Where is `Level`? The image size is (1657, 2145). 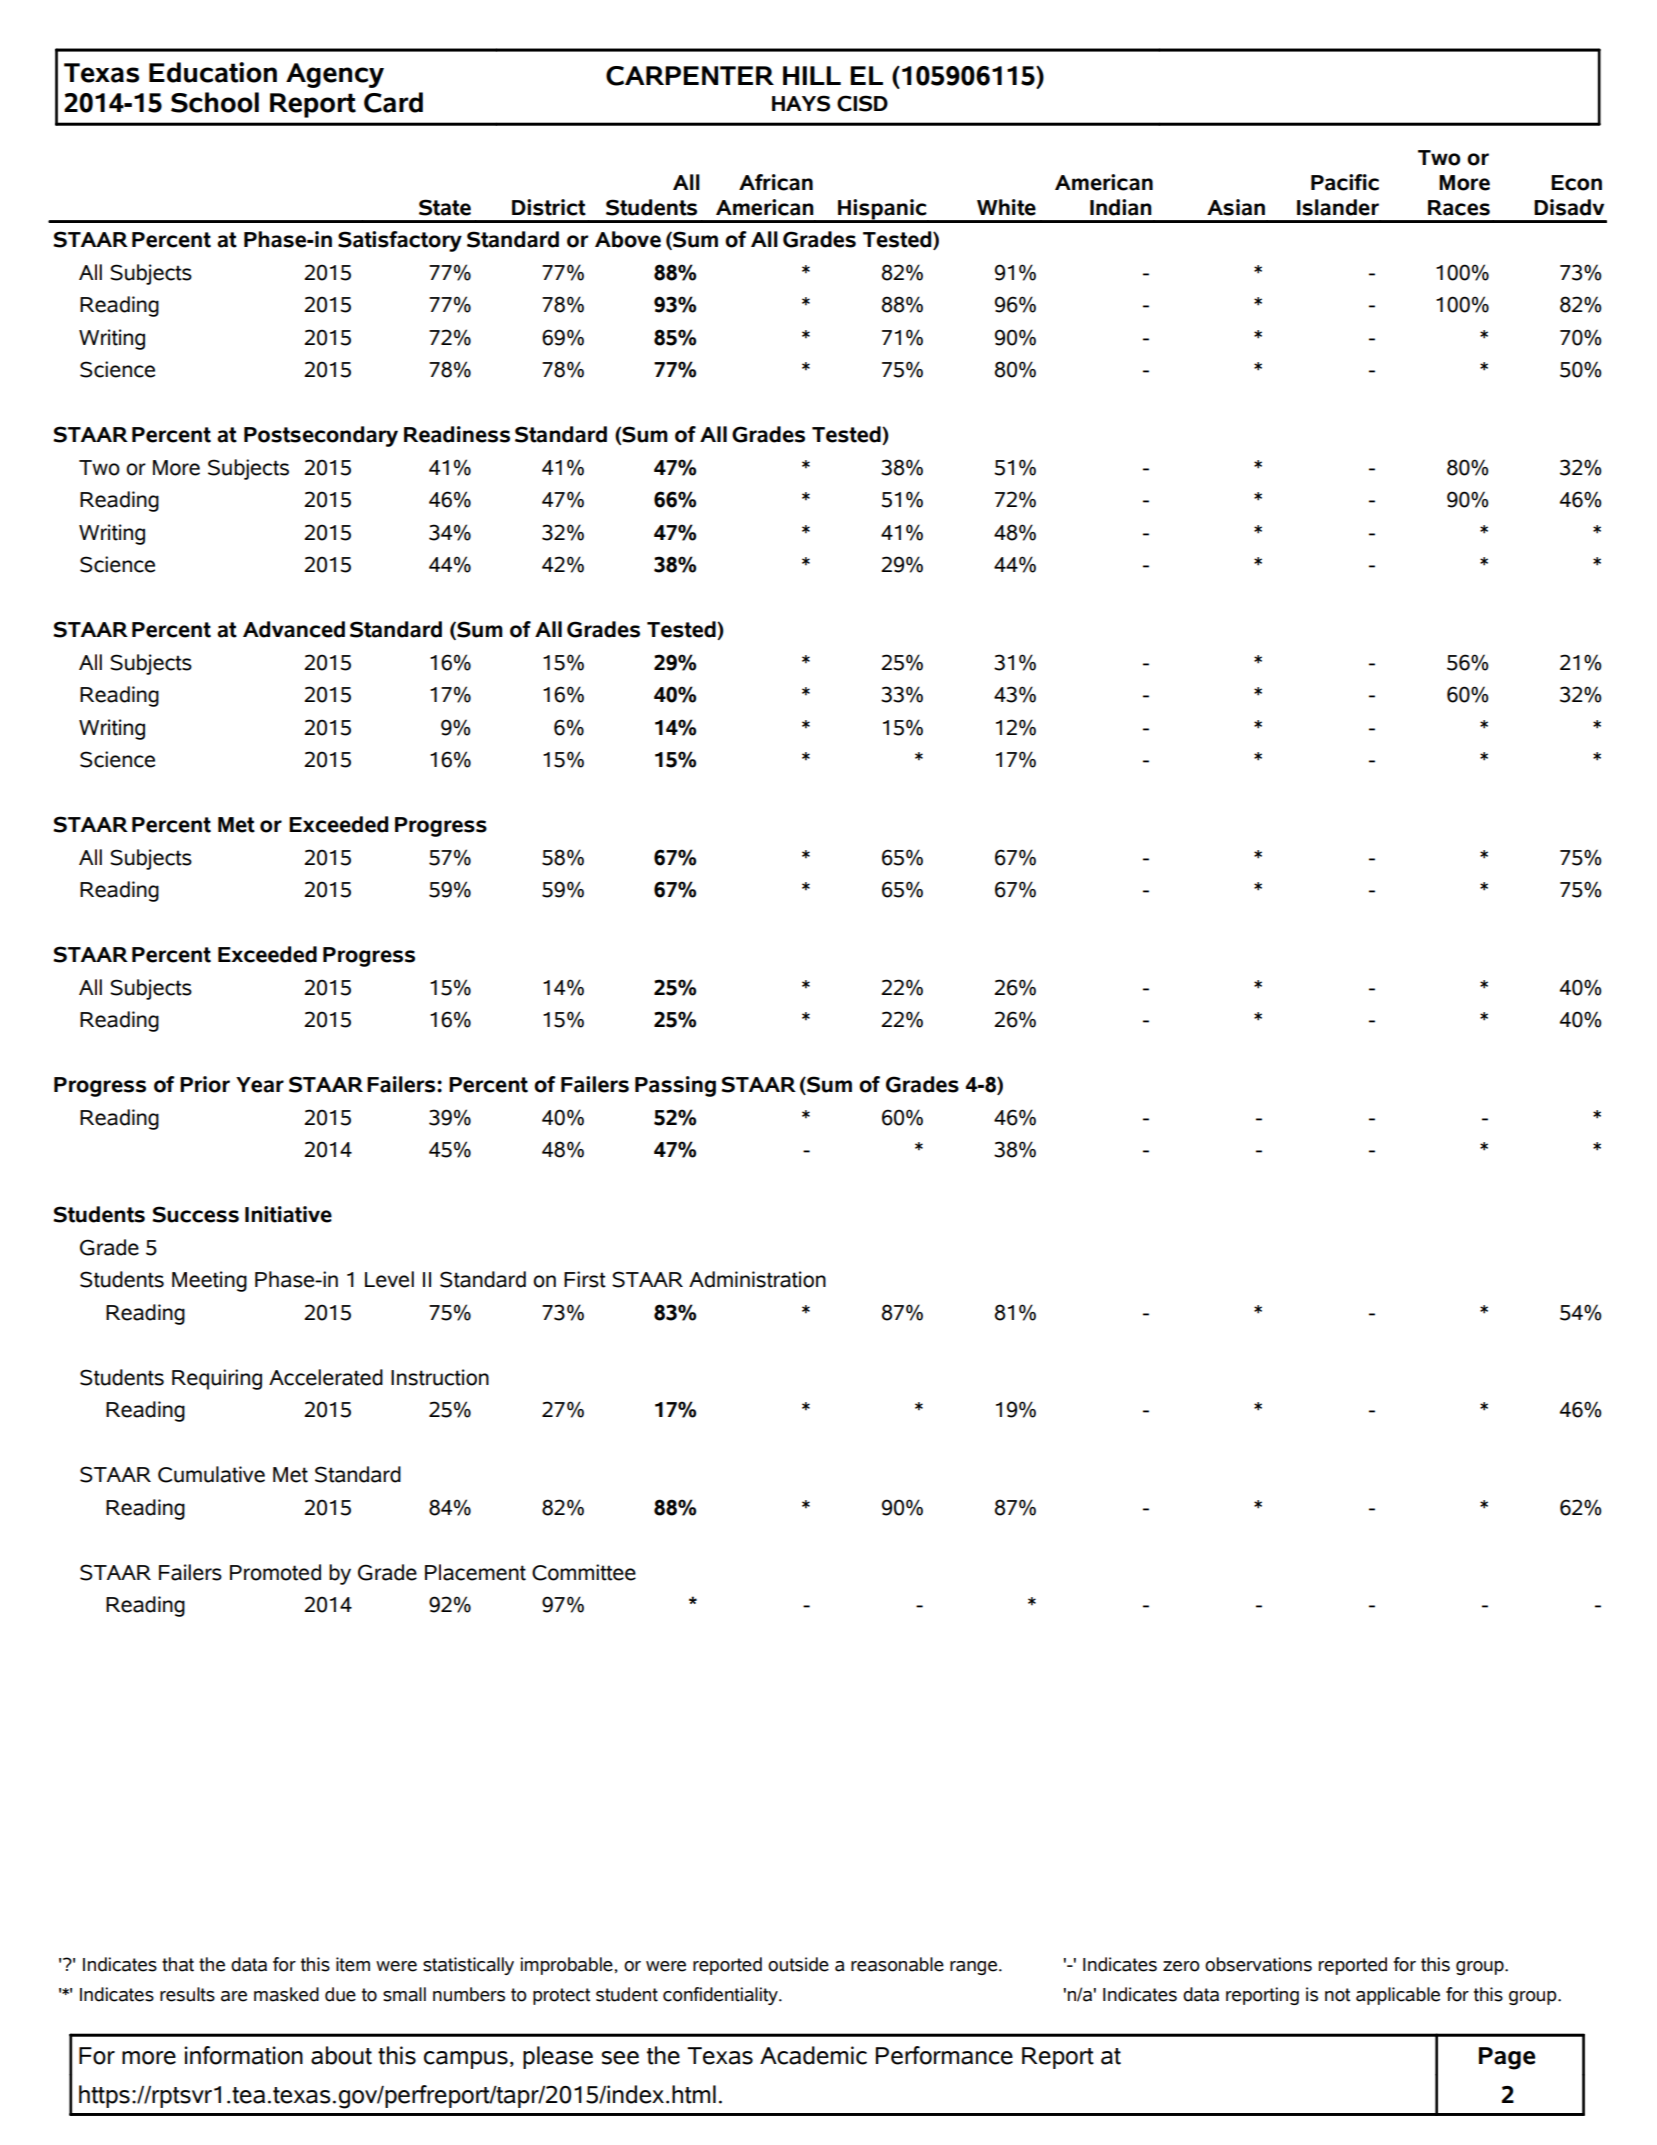 Level is located at coordinates (389, 1279).
